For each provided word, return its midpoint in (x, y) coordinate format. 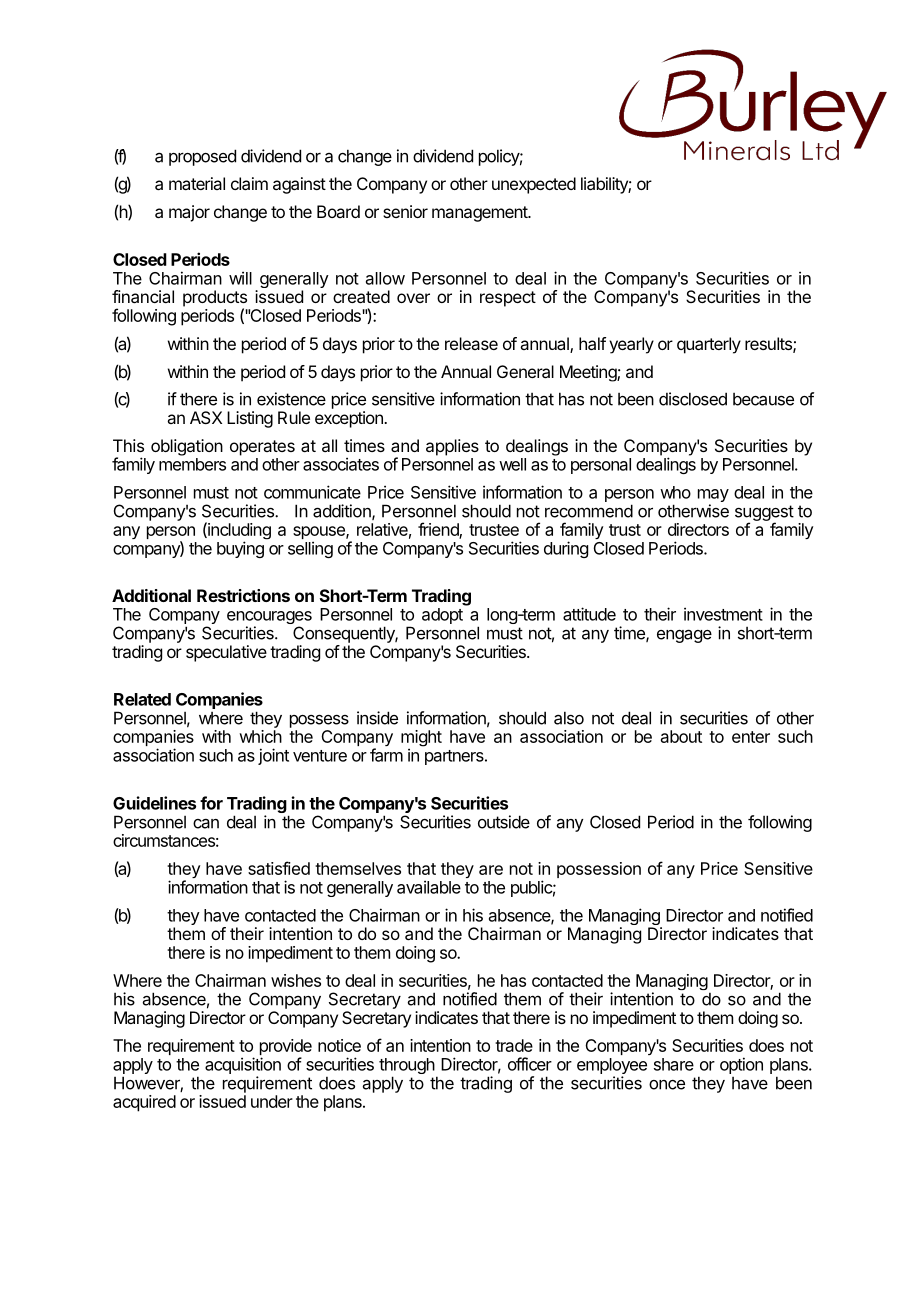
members (192, 464)
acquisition (243, 1067)
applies (452, 447)
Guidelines (154, 803)
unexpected (534, 185)
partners (455, 757)
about (681, 736)
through (407, 1067)
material (197, 183)
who (675, 492)
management (480, 214)
